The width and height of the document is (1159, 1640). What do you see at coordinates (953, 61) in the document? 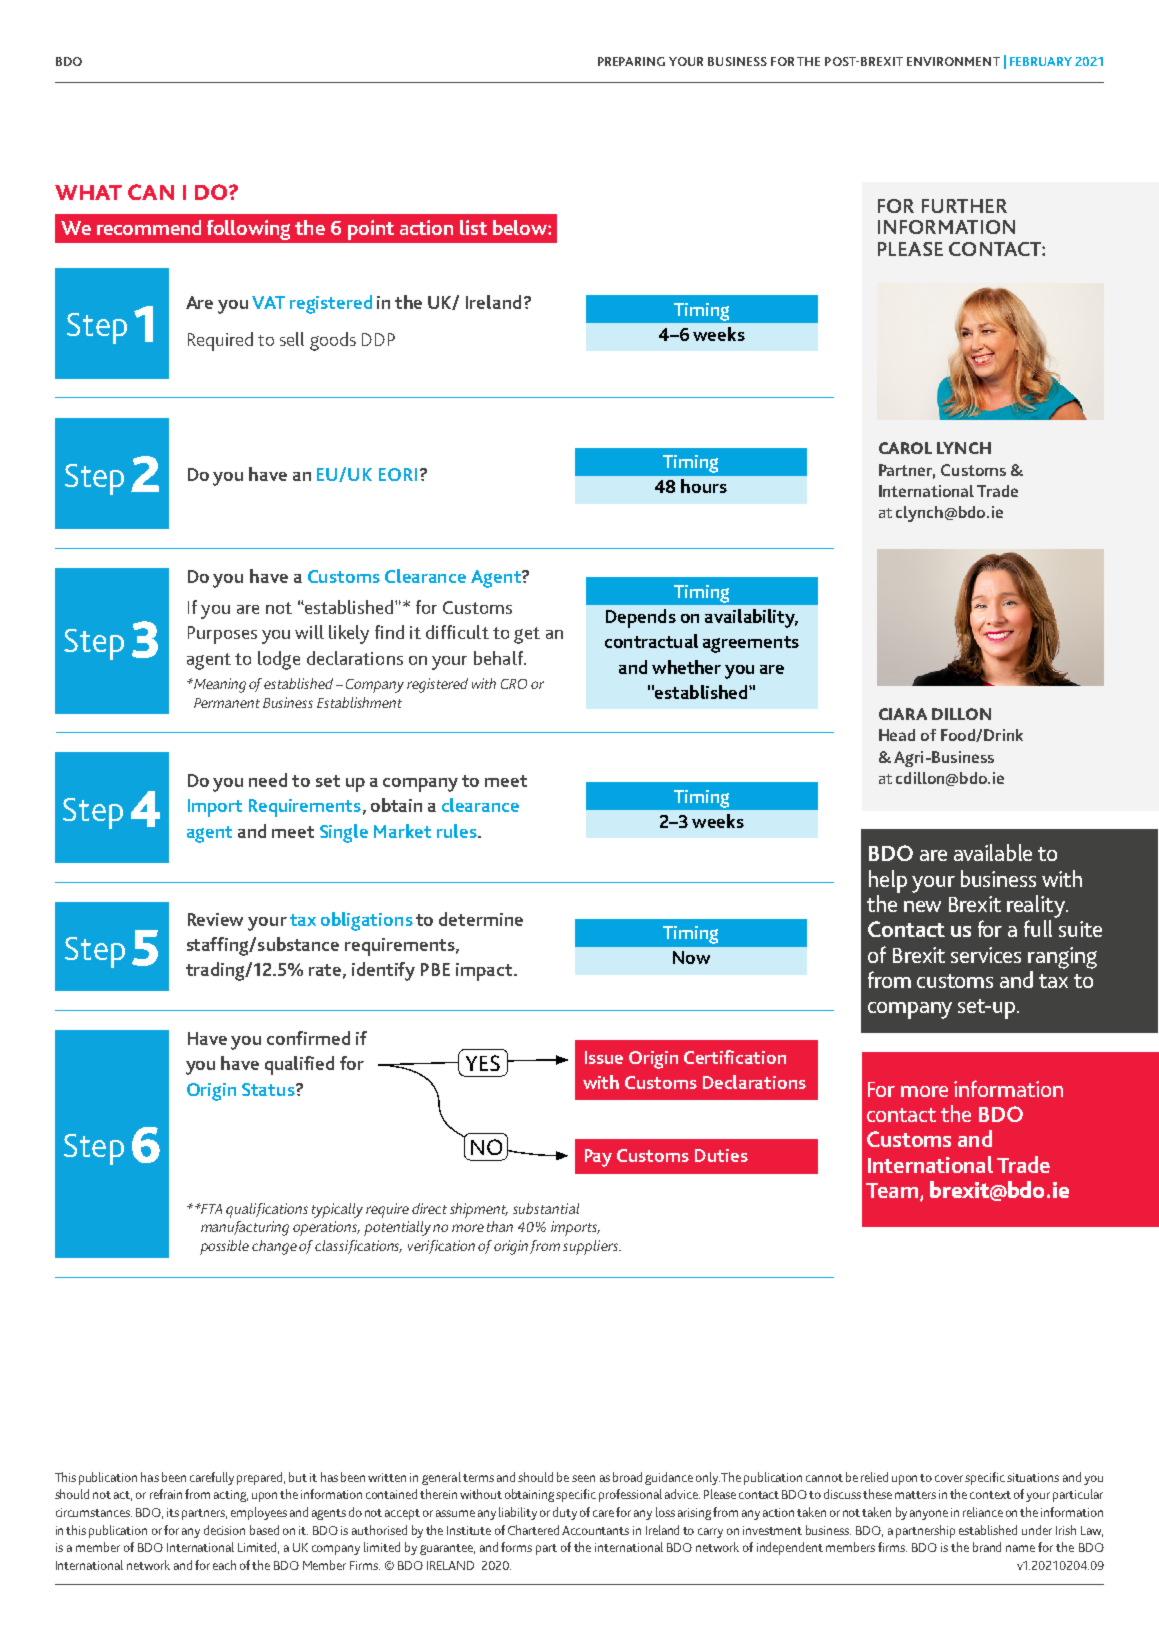
I see `ENVIRONMENT` at bounding box center [953, 61].
